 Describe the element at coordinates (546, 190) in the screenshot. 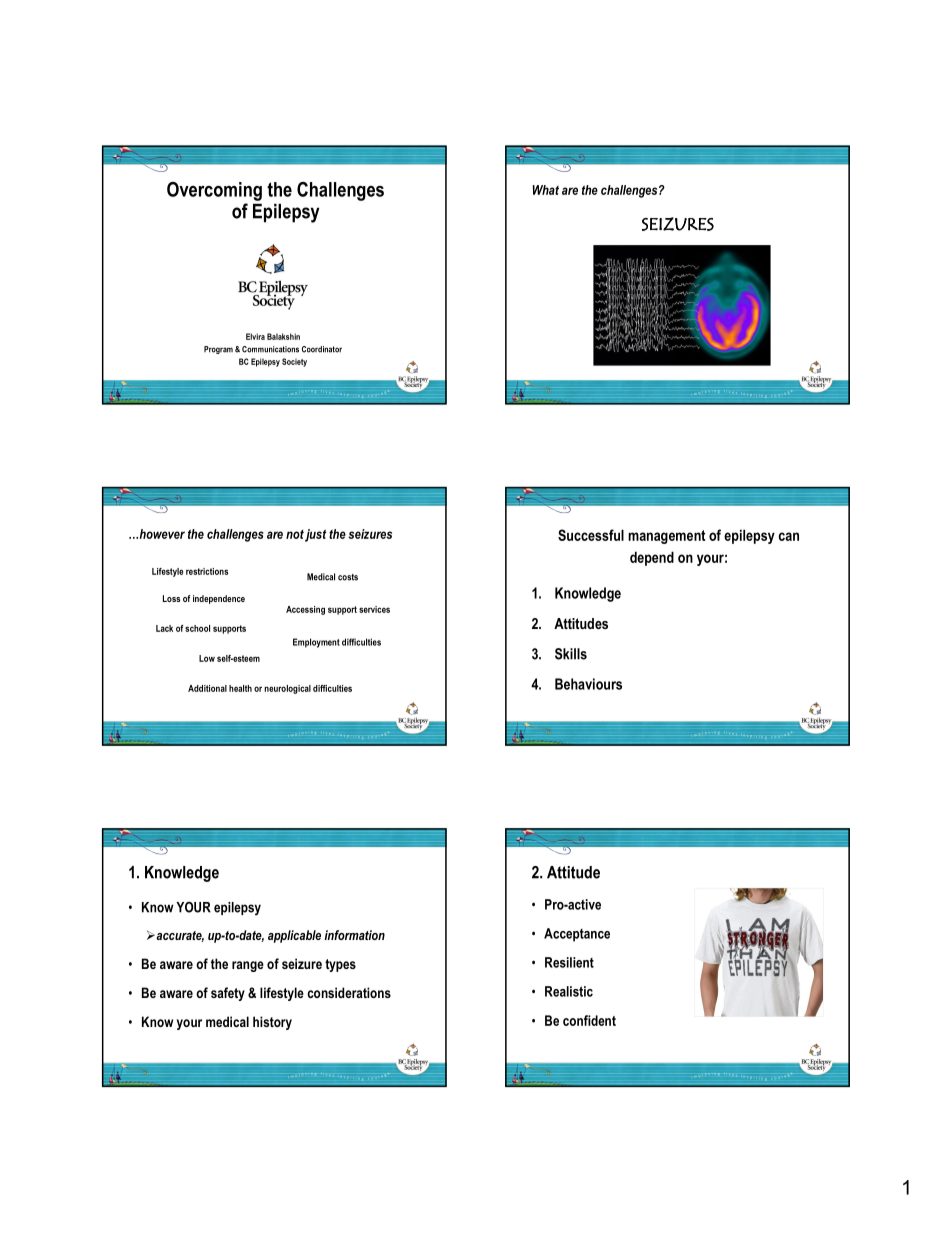

I see `What` at that location.
